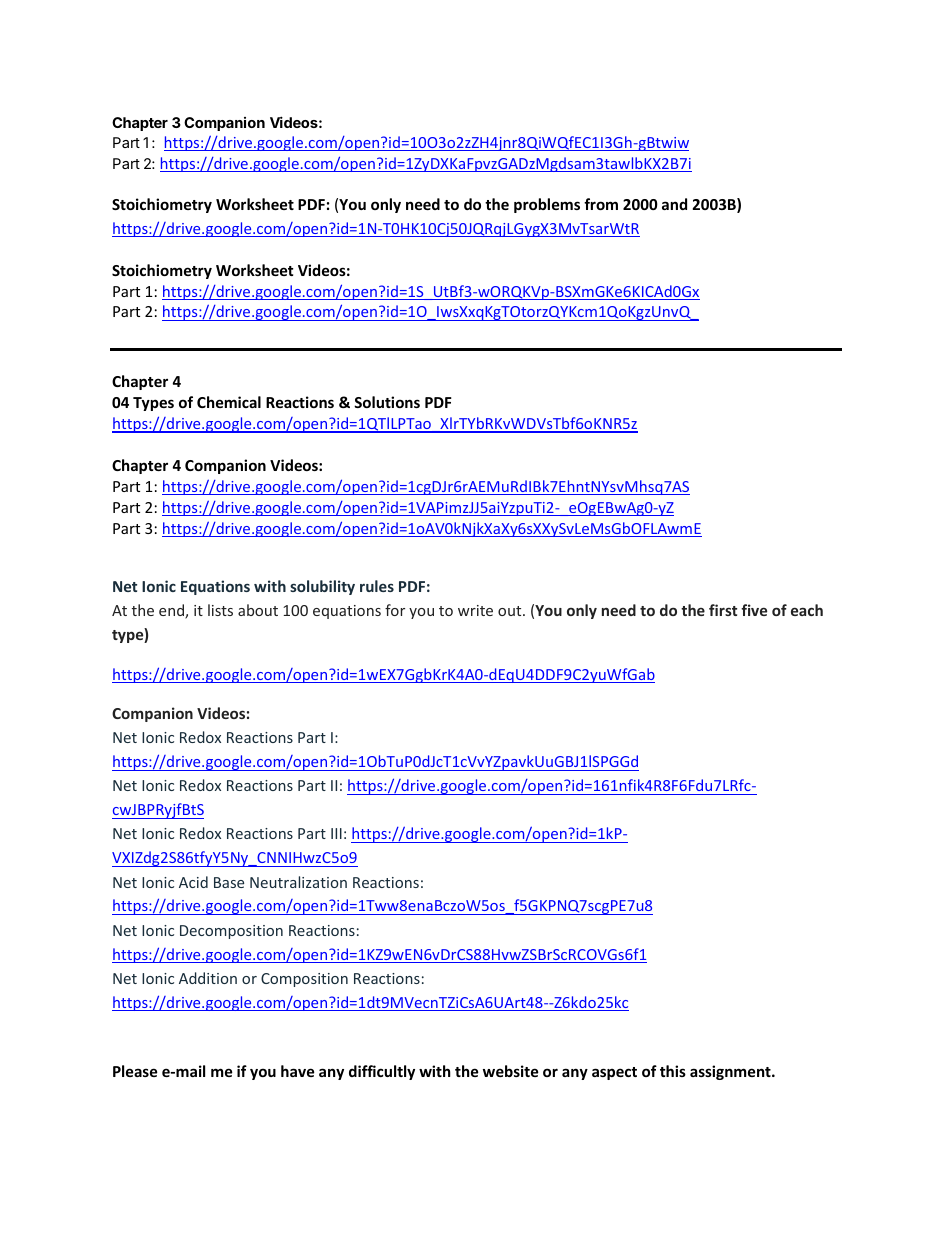 Image resolution: width=952 pixels, height=1233 pixels. I want to click on Solutions, so click(387, 402).
